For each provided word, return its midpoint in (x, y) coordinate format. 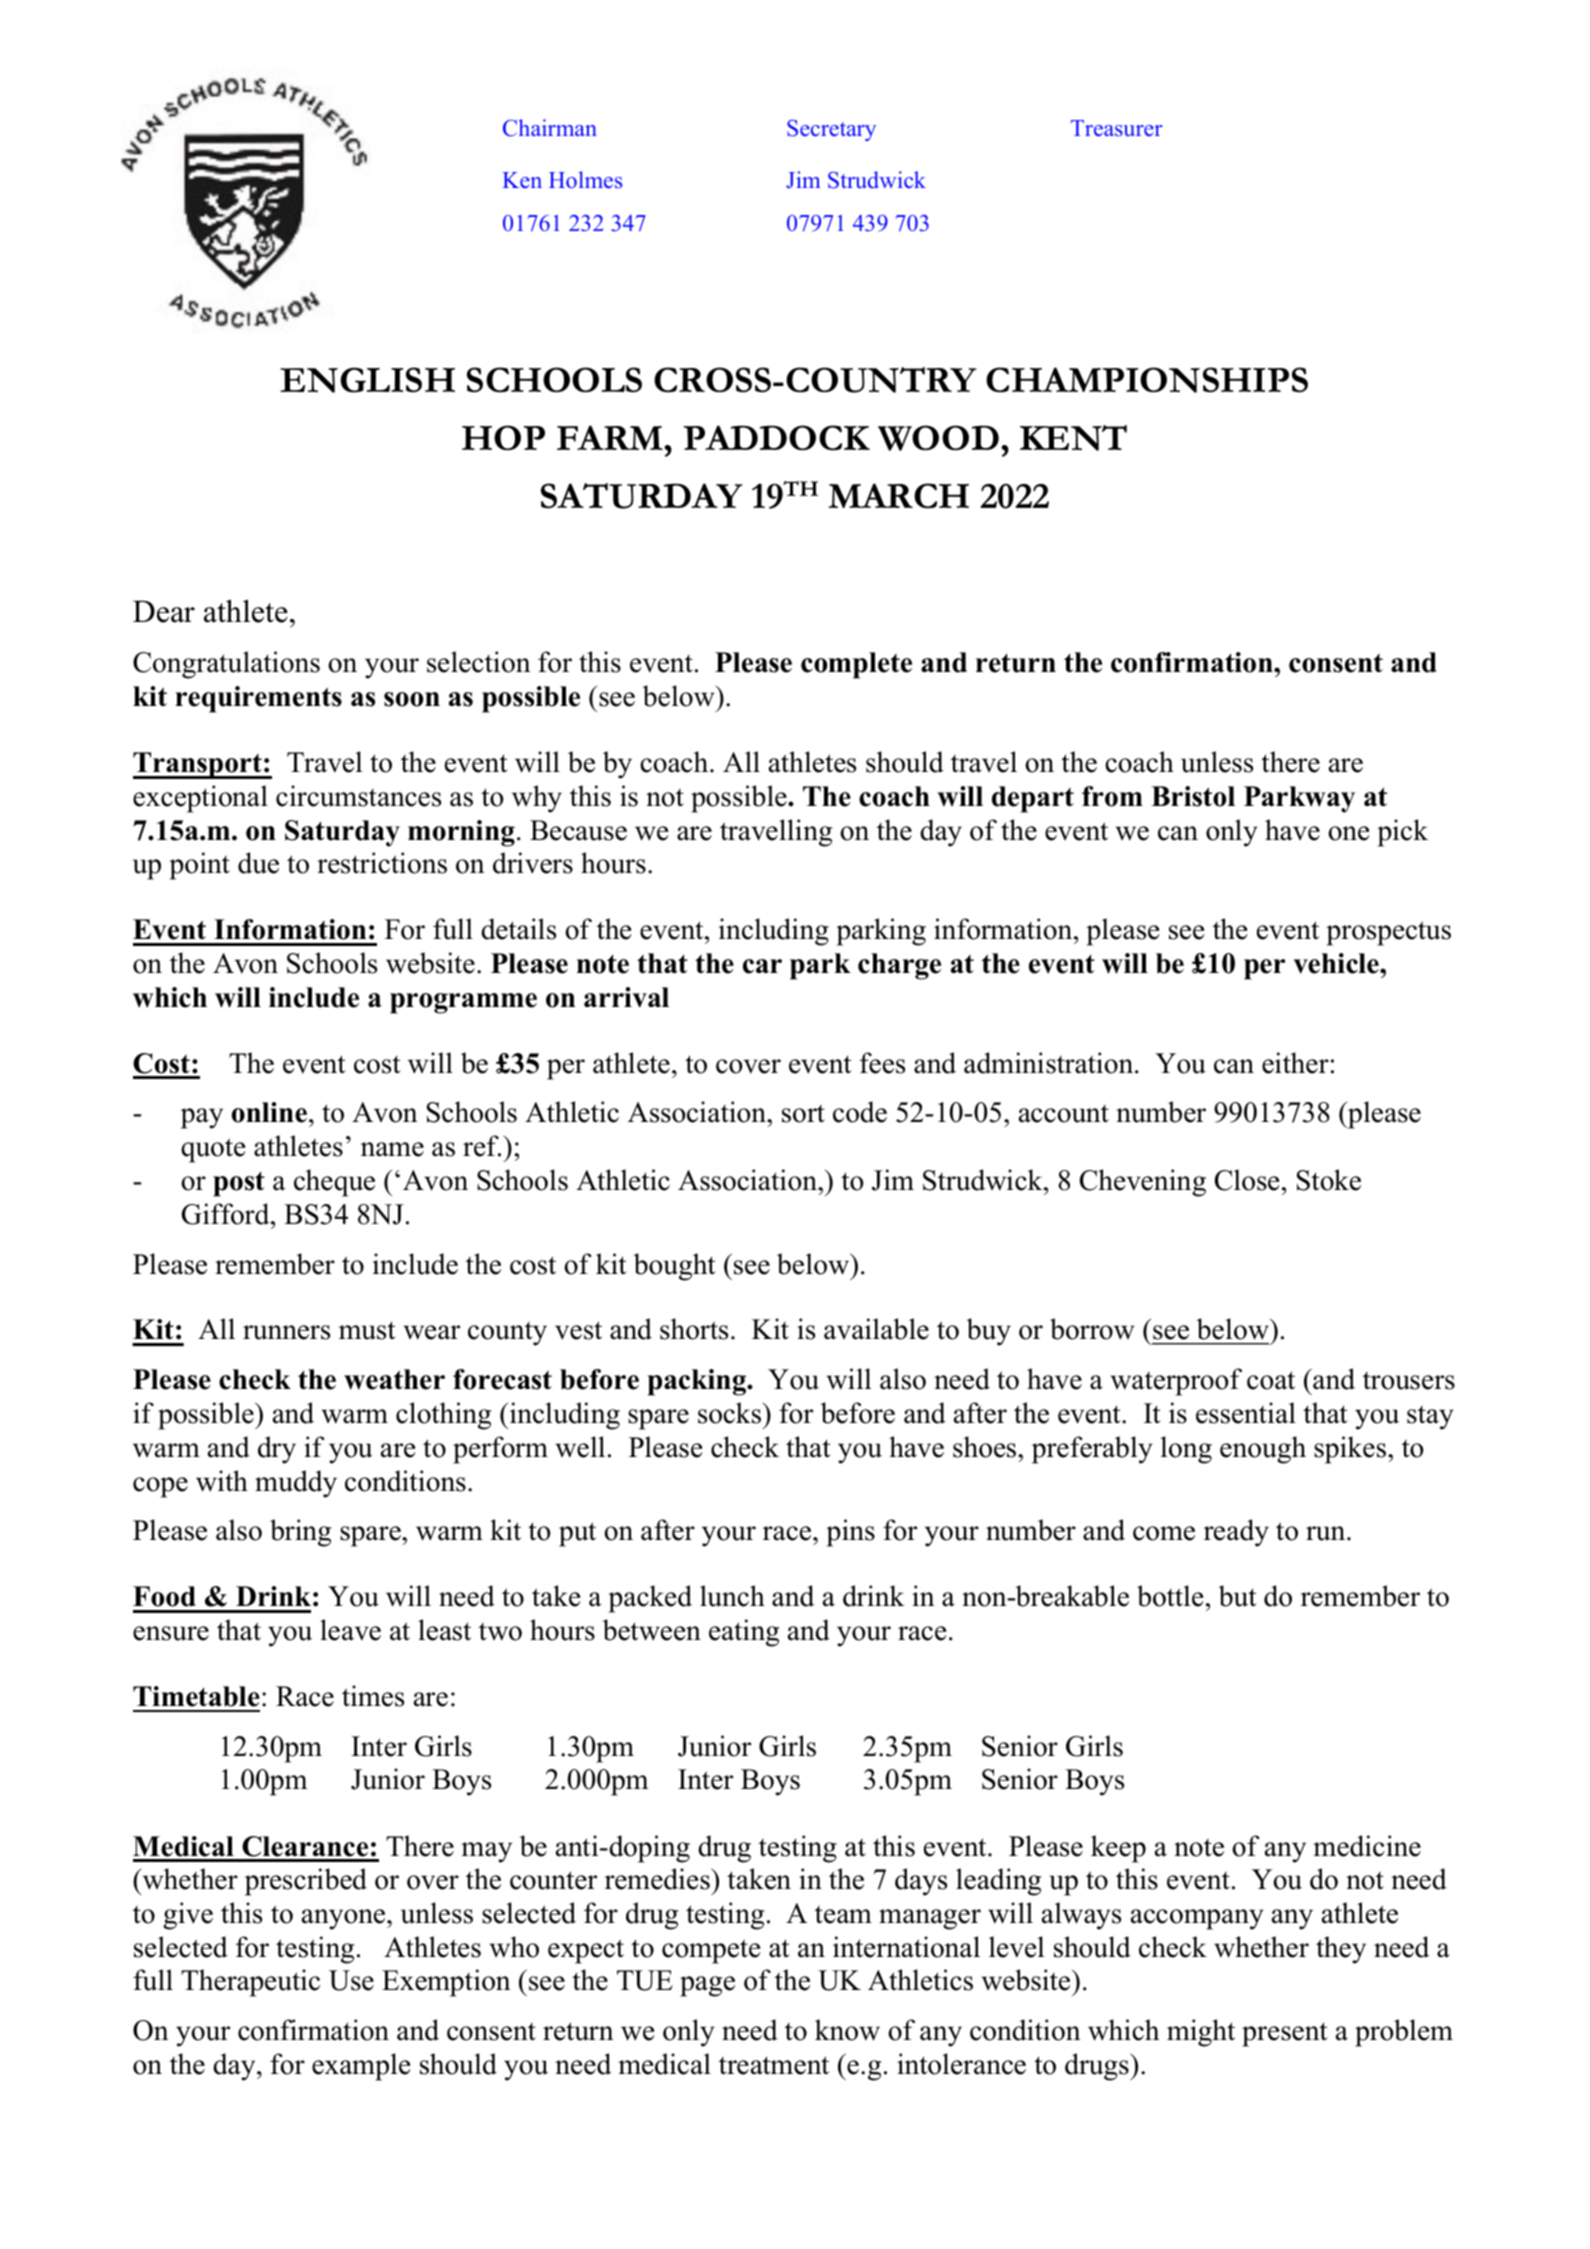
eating (744, 1633)
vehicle (1337, 963)
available (876, 1329)
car (762, 966)
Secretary (831, 130)
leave (350, 1630)
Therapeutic (250, 1983)
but (1238, 1596)
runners (286, 1332)
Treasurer (1117, 128)
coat (1271, 1380)
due (258, 863)
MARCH (898, 496)
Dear (164, 611)
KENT (1073, 438)
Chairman (550, 128)
